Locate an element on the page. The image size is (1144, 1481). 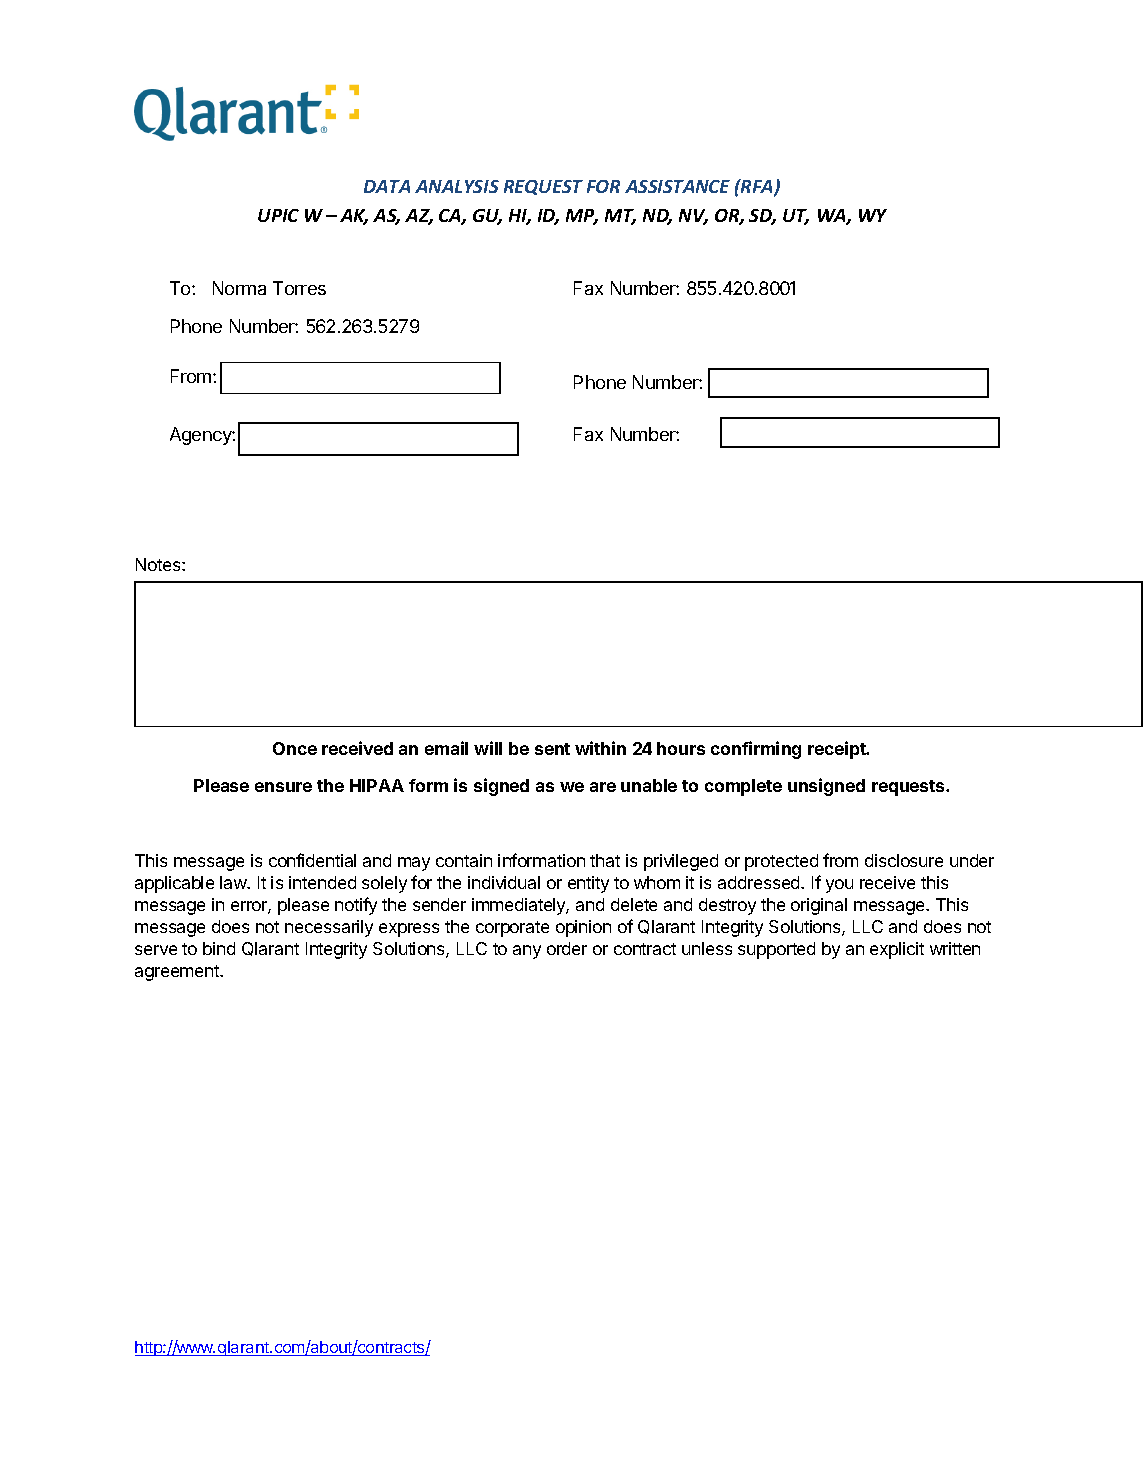
receipt is located at coordinates (838, 750).
